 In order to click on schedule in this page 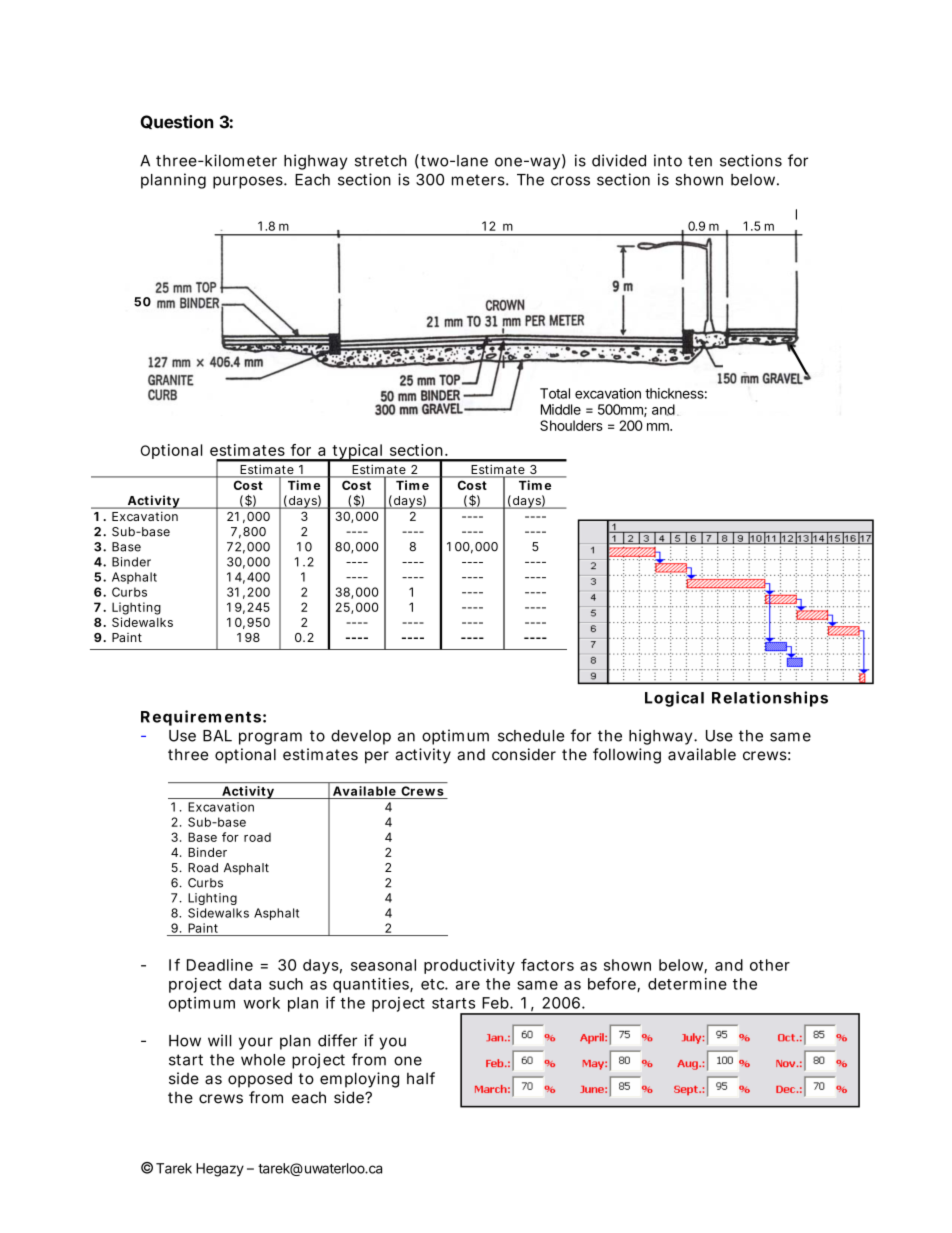, I will do `click(531, 736)`.
